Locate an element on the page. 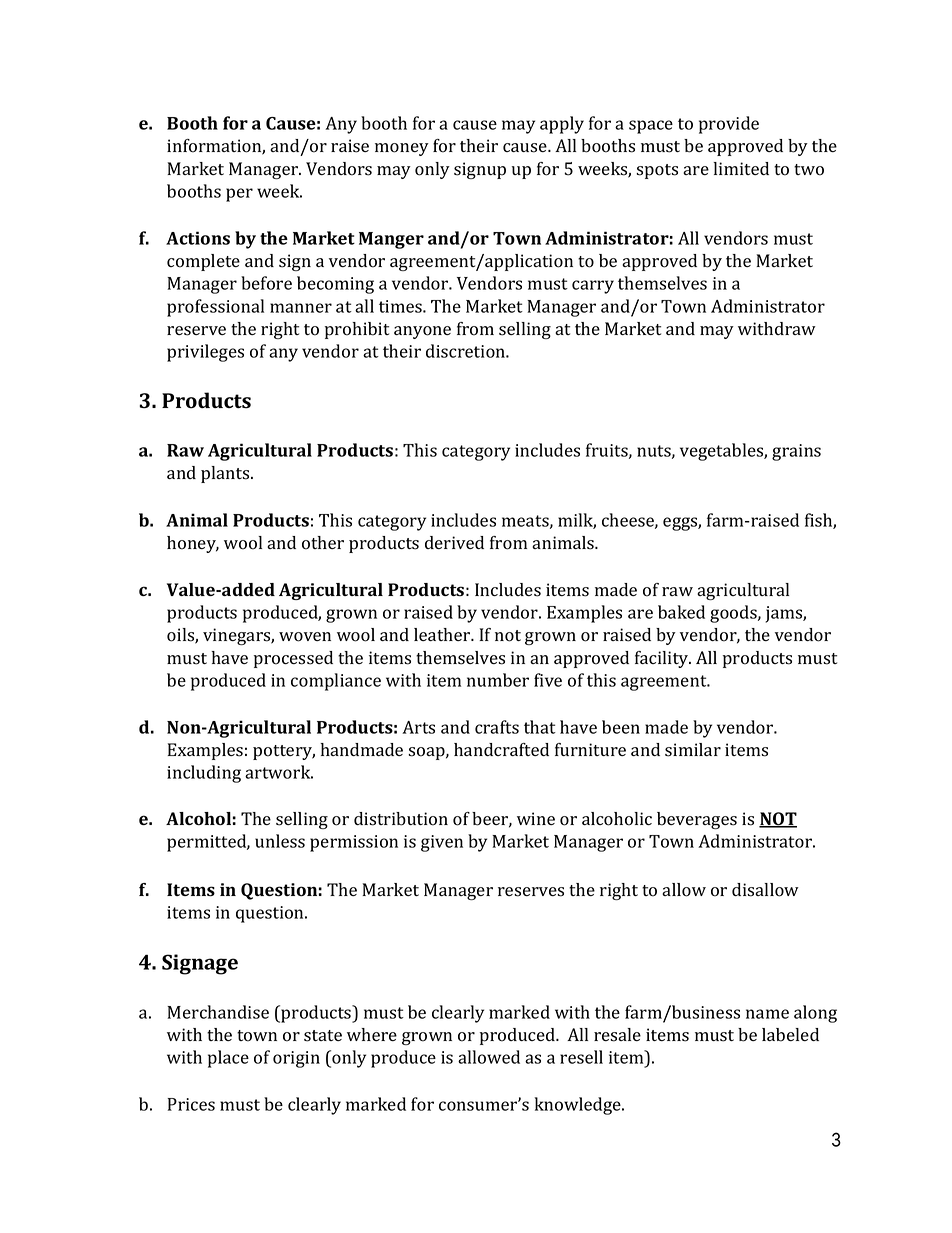 This page has height=1233, width=952. unless is located at coordinates (280, 841).
